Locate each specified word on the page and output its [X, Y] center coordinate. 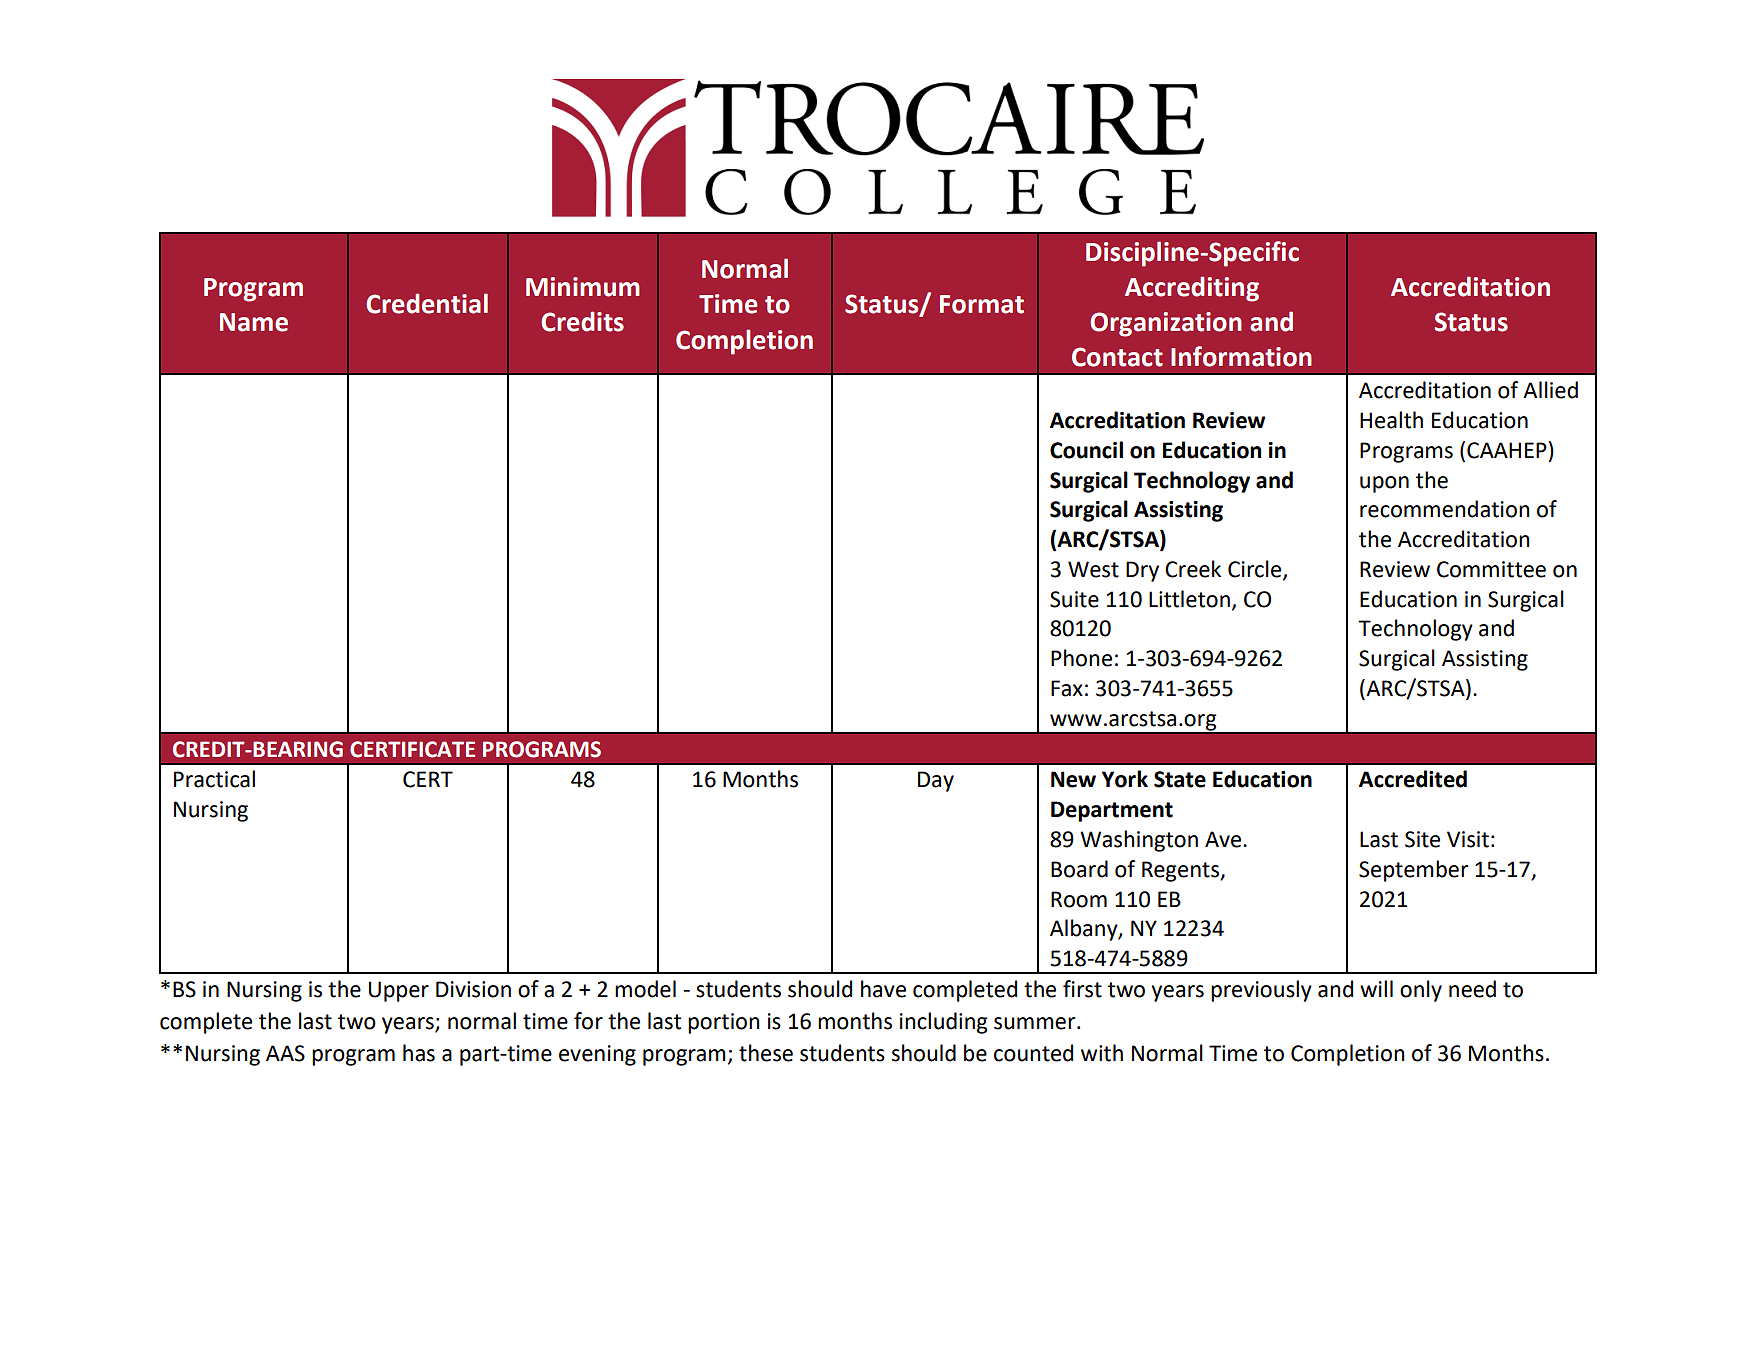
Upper [399, 991]
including [944, 1023]
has [419, 1053]
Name [254, 322]
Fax [1067, 688]
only [1421, 991]
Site [1422, 839]
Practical [214, 779]
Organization [1166, 324]
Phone [1081, 658]
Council [1086, 450]
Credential [427, 303]
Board [1079, 869]
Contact [1117, 357]
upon [1384, 484]
